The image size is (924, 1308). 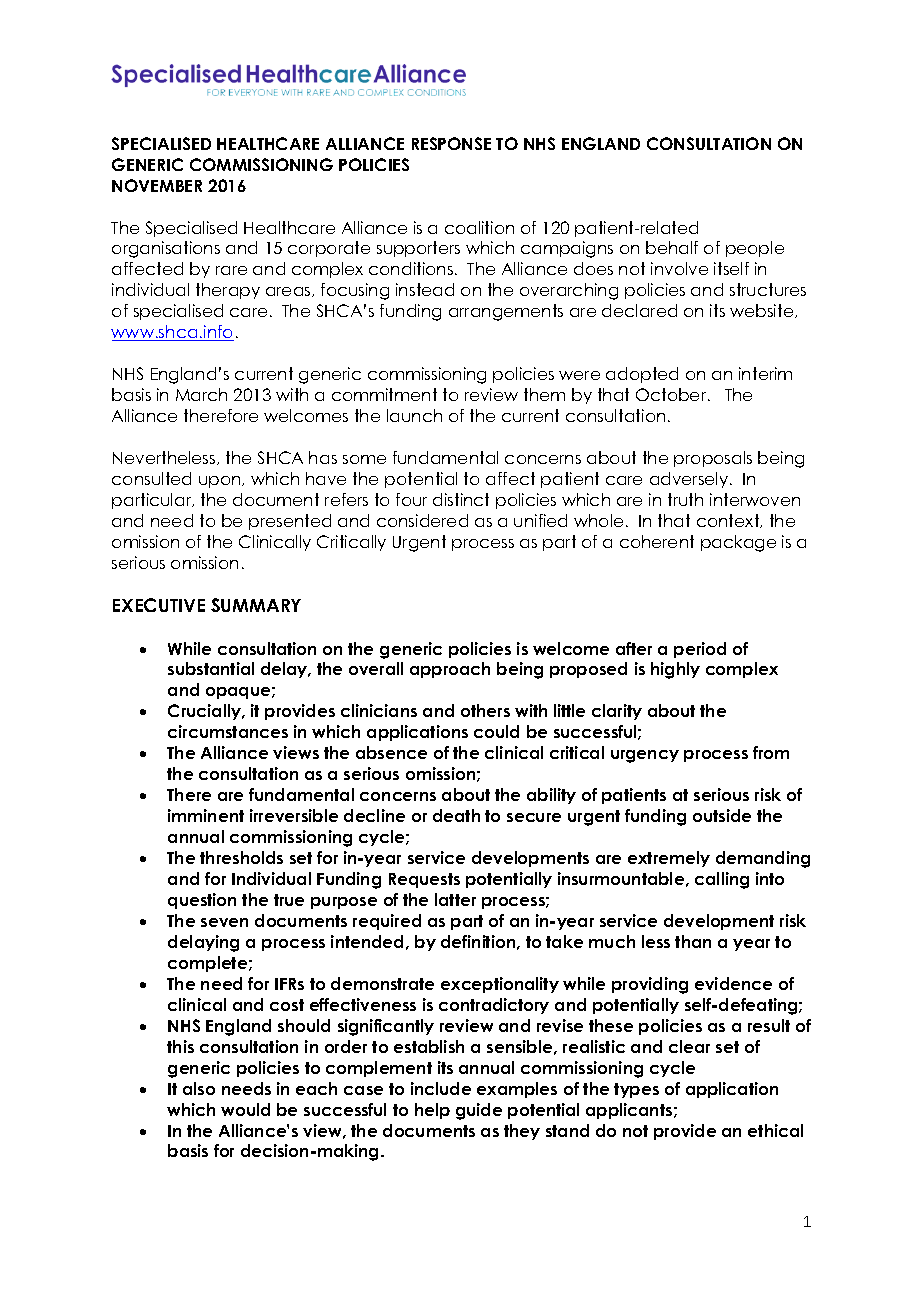 What do you see at coordinates (241, 857) in the page?
I see `thresholds` at bounding box center [241, 857].
